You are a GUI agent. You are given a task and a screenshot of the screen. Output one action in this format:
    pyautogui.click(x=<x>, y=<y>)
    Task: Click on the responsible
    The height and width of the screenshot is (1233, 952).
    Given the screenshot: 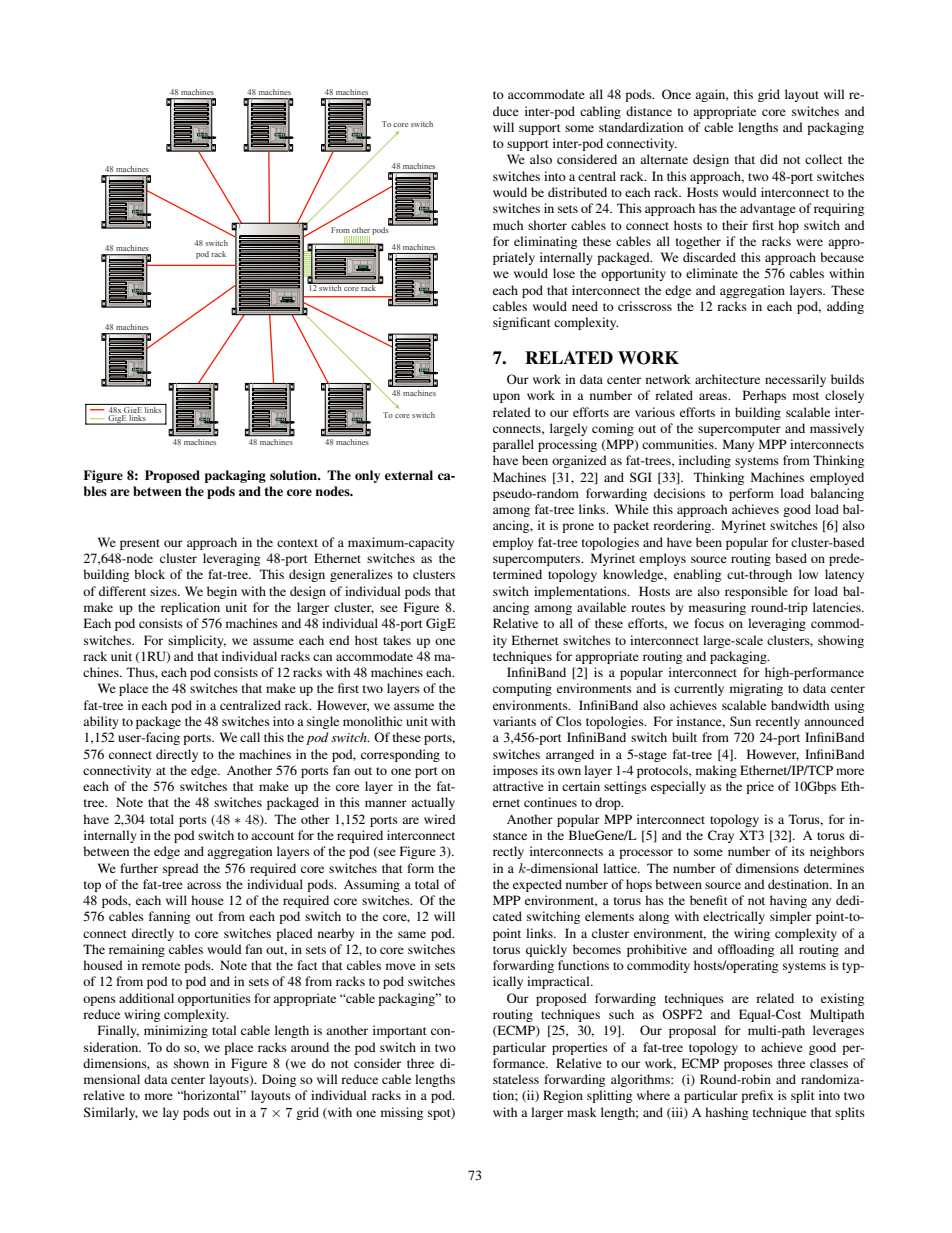 What is the action you would take?
    pyautogui.click(x=756, y=592)
